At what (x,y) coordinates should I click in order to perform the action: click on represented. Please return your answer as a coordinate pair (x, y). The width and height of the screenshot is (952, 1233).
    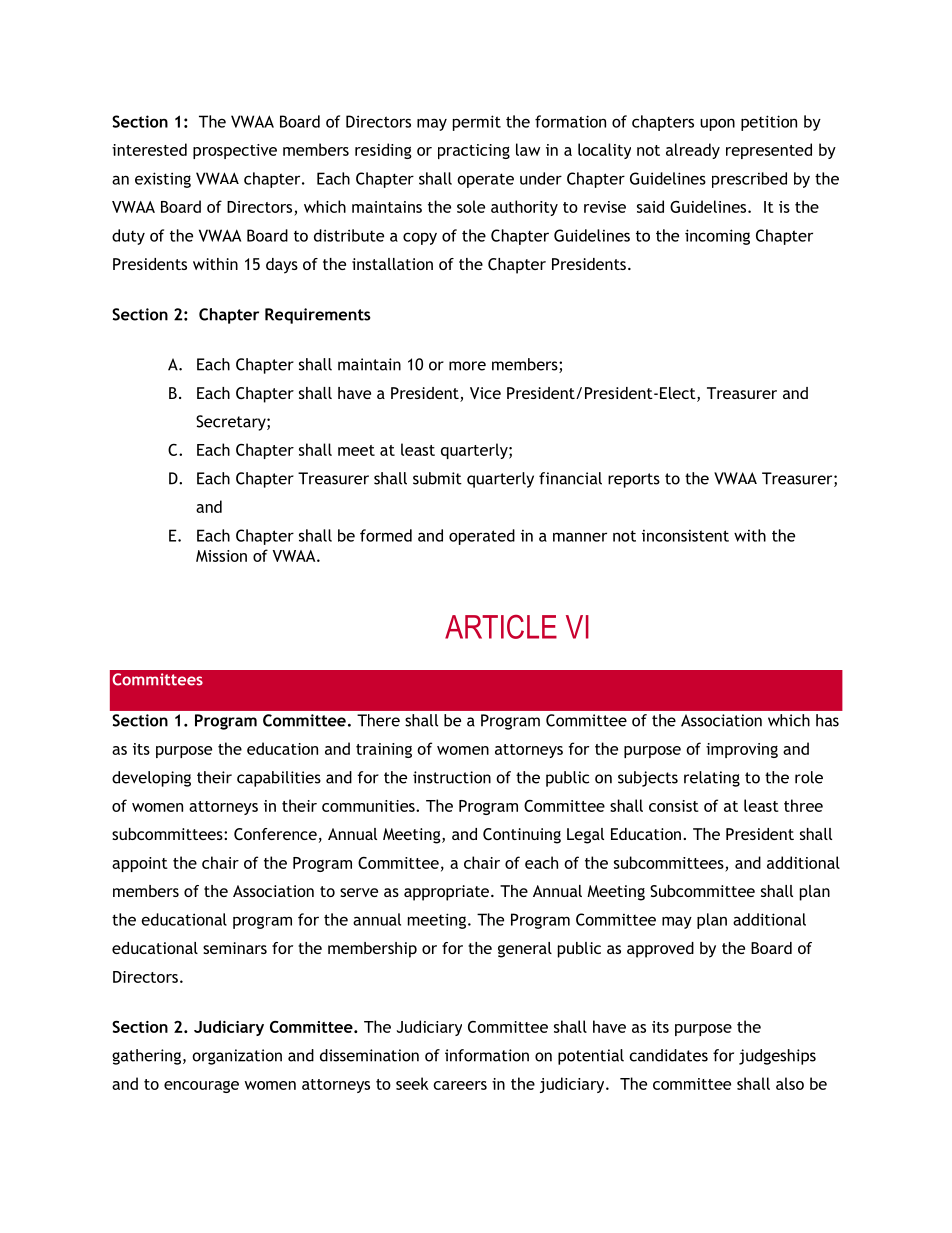
    Looking at the image, I should click on (769, 151).
